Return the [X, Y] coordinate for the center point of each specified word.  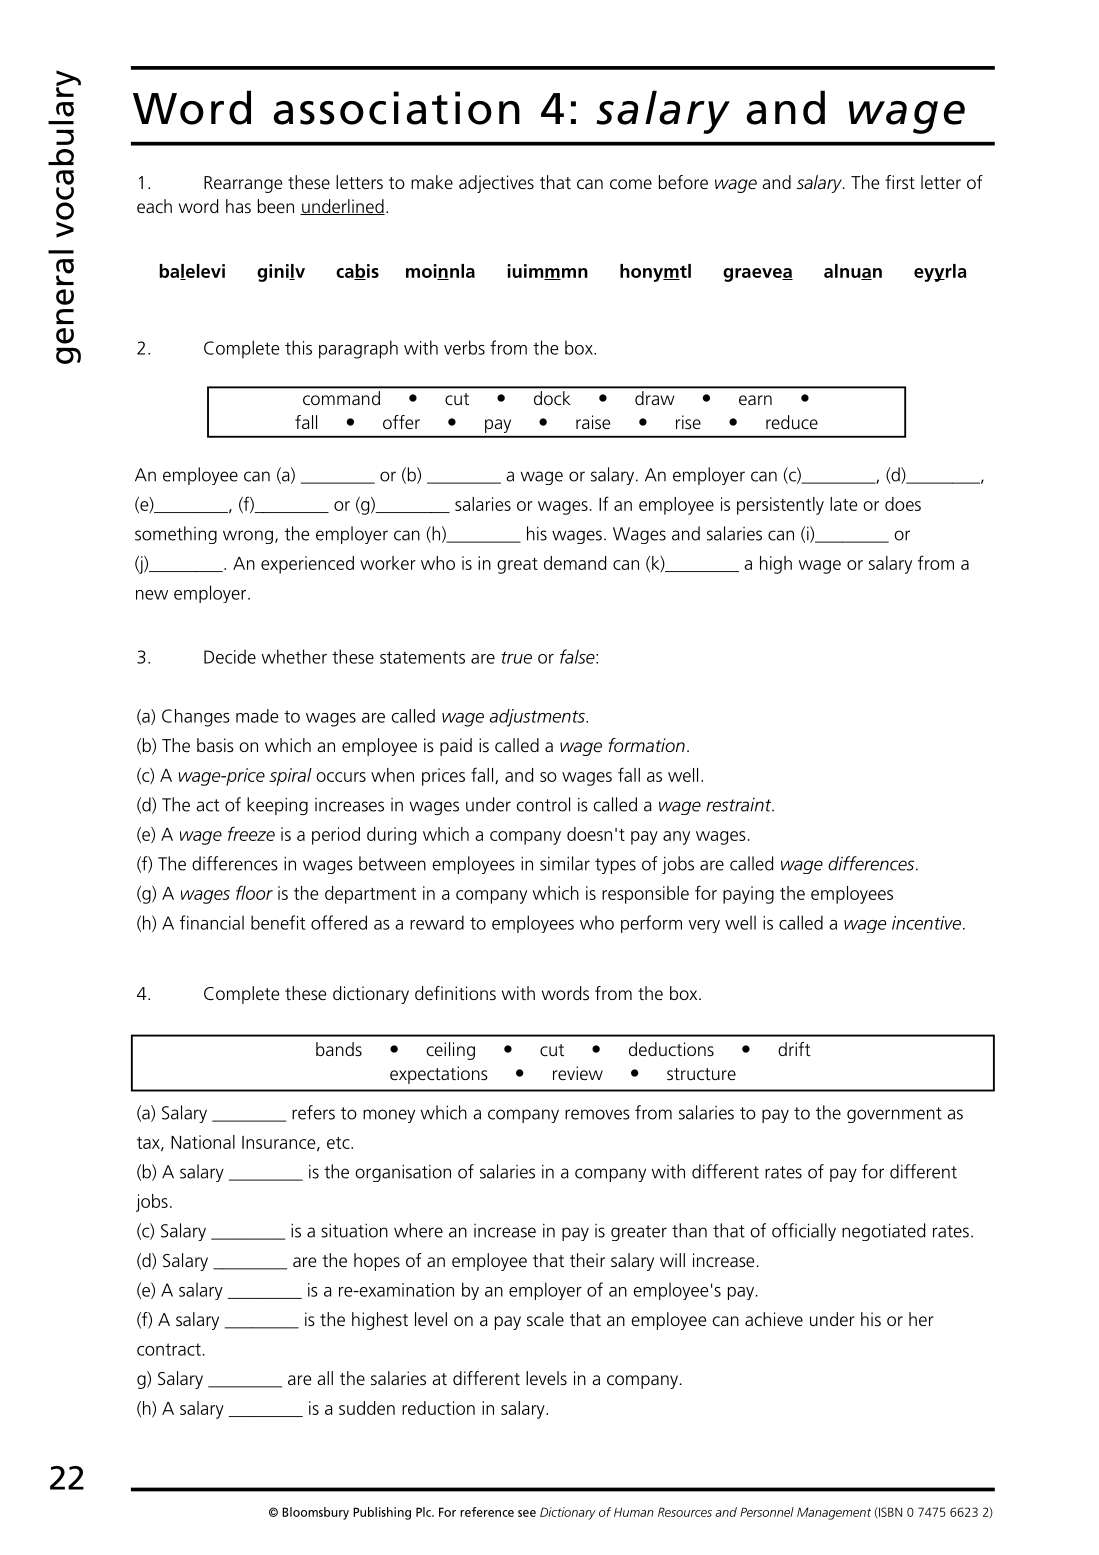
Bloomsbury [315, 1513]
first [900, 182]
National [203, 1142]
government [894, 1115]
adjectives [496, 184]
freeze [251, 833]
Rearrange [243, 184]
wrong [248, 537]
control [543, 804]
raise [593, 422]
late [844, 504]
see [527, 1513]
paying [748, 895]
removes [597, 1114]
